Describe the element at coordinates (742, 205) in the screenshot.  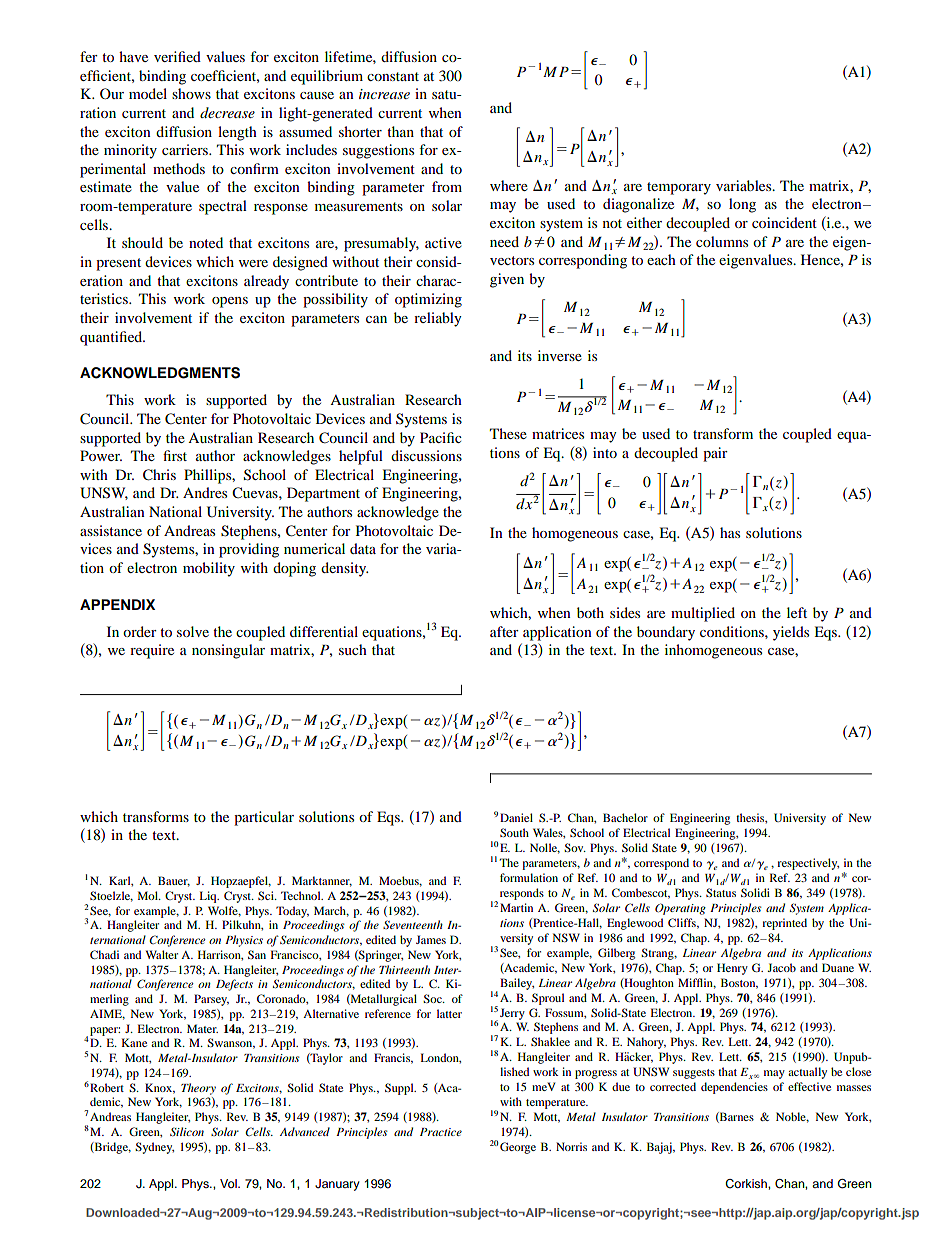
I see `long` at that location.
